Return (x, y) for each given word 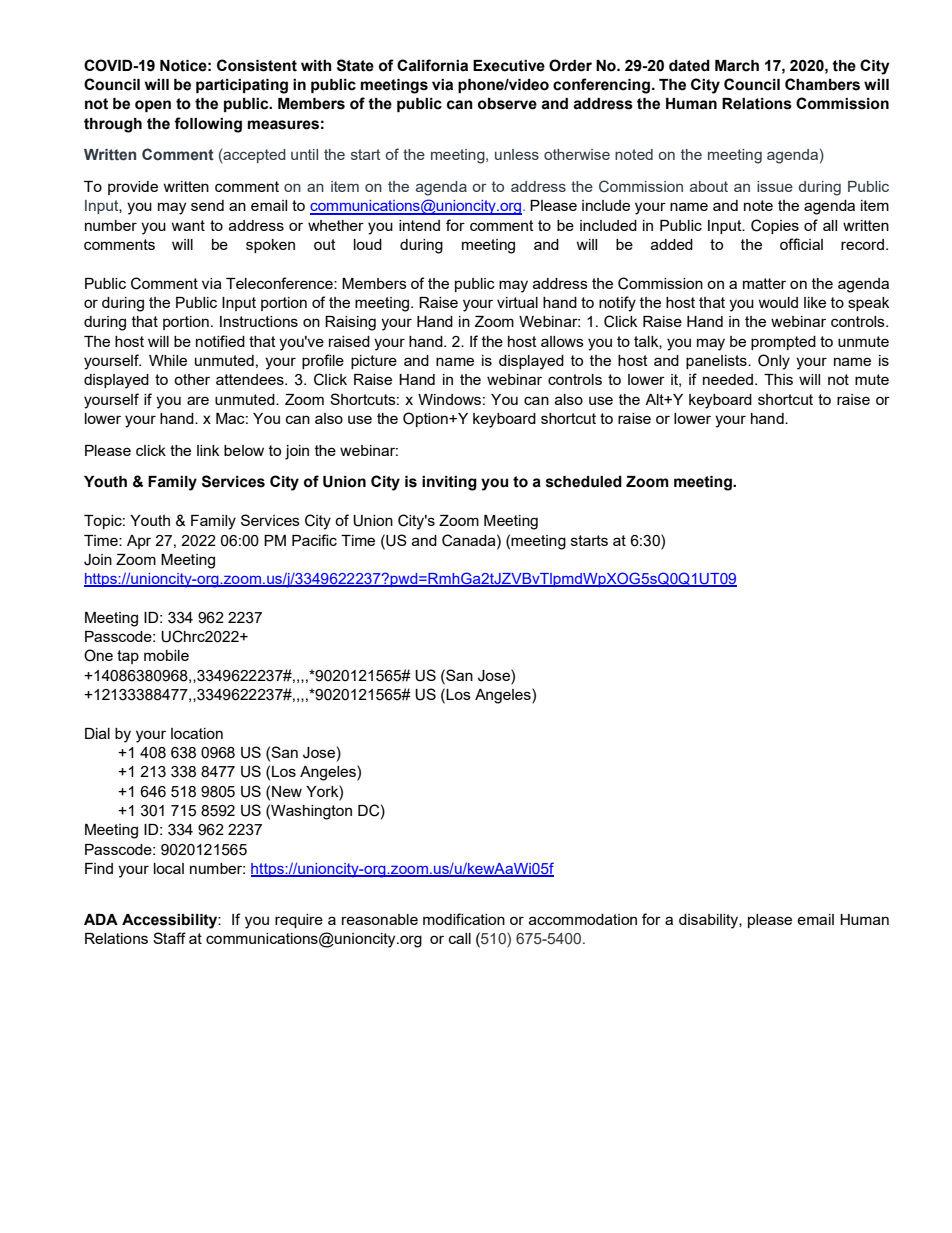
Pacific (314, 540)
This (778, 379)
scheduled (584, 482)
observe (507, 104)
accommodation (583, 919)
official (801, 244)
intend (419, 225)
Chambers (822, 84)
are (198, 400)
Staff (169, 938)
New (287, 791)
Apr (139, 542)
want (188, 225)
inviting (449, 483)
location (197, 733)
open (153, 106)
